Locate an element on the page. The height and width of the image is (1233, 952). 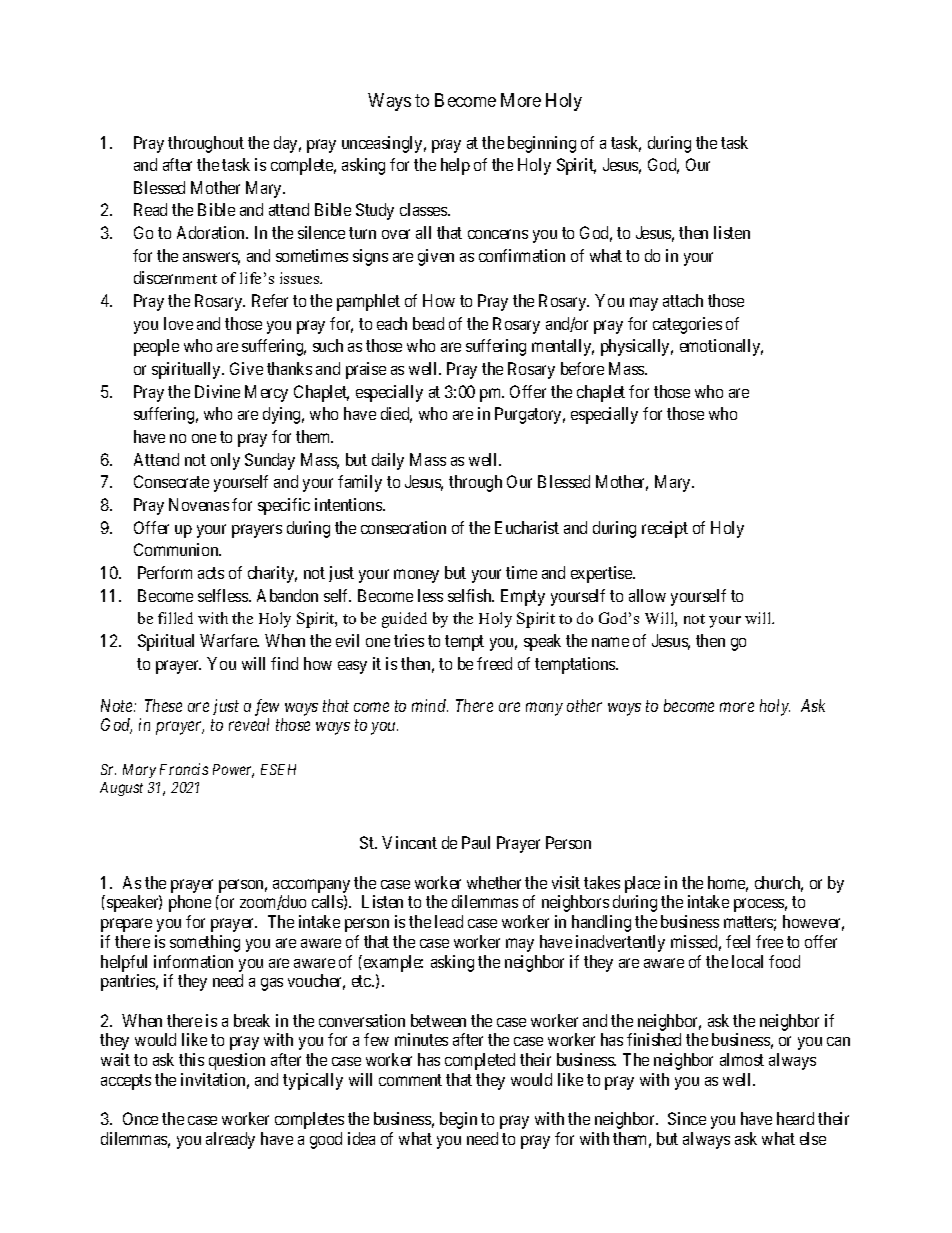
confirmation is located at coordinates (522, 255).
